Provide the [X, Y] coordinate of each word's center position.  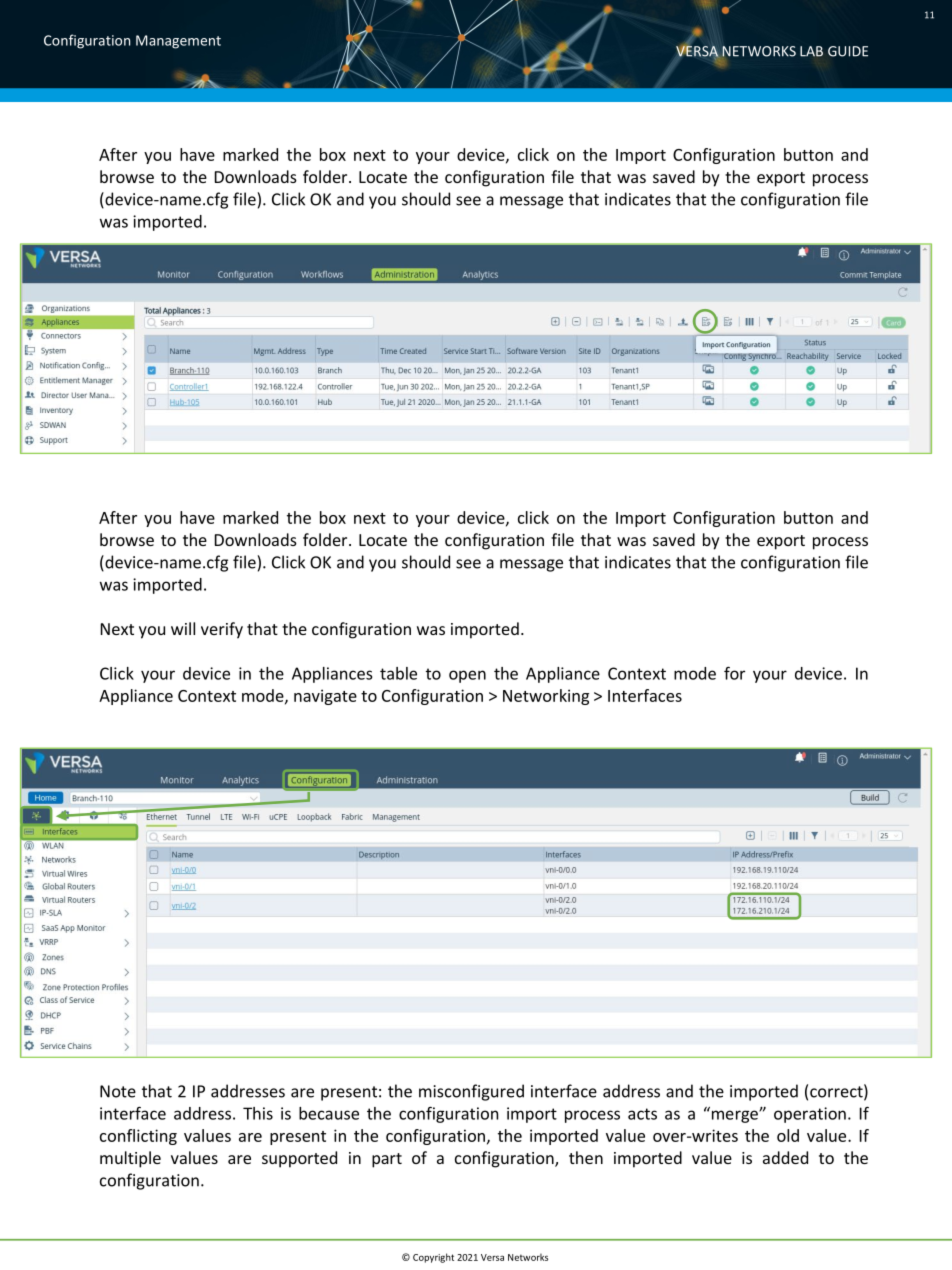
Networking [546, 697]
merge [734, 1115]
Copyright [433, 1258]
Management [178, 42]
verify [222, 630]
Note [118, 1091]
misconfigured [471, 1092]
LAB [811, 51]
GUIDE [848, 51]
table [398, 673]
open [467, 676]
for [734, 673]
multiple [130, 1159]
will [183, 628]
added [785, 1157]
